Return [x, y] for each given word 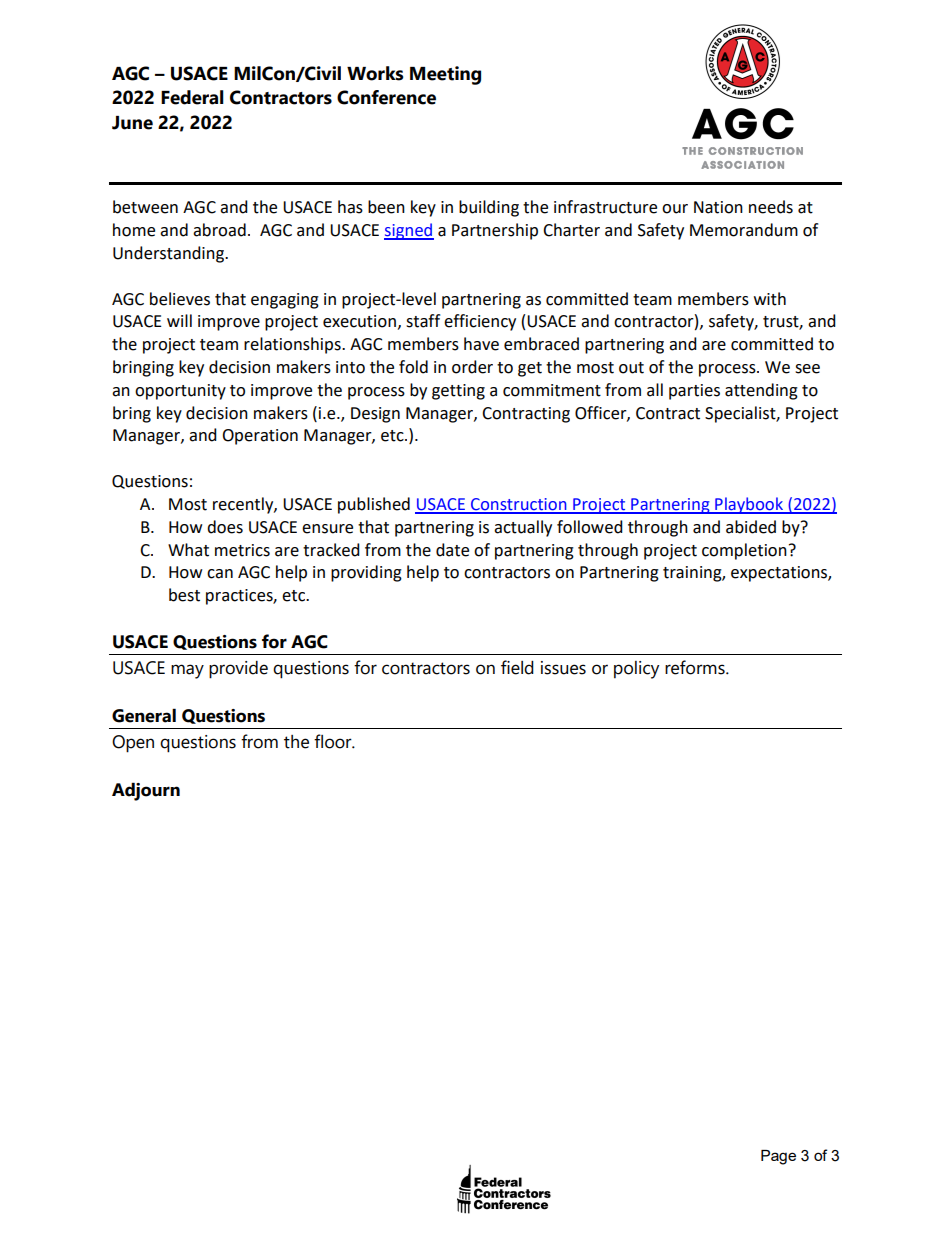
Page [778, 1157]
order [472, 367]
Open [133, 744]
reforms [696, 667]
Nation [718, 207]
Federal [192, 97]
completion [744, 551]
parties [694, 392]
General [144, 715]
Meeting [445, 75]
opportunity [180, 392]
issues [563, 668]
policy [636, 670]
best [184, 595]
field [517, 667]
